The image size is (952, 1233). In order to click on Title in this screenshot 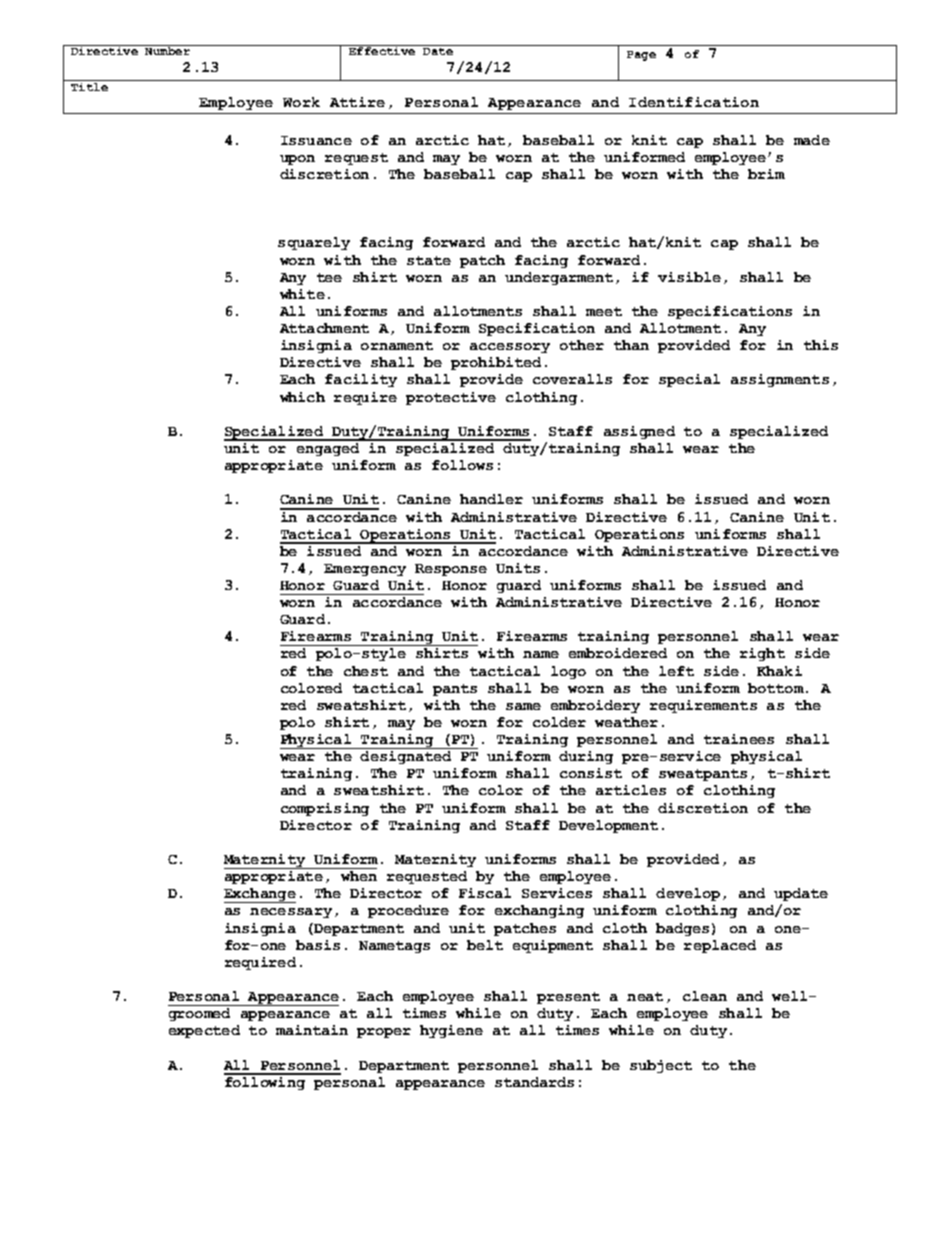, I will do `click(89, 87)`.
